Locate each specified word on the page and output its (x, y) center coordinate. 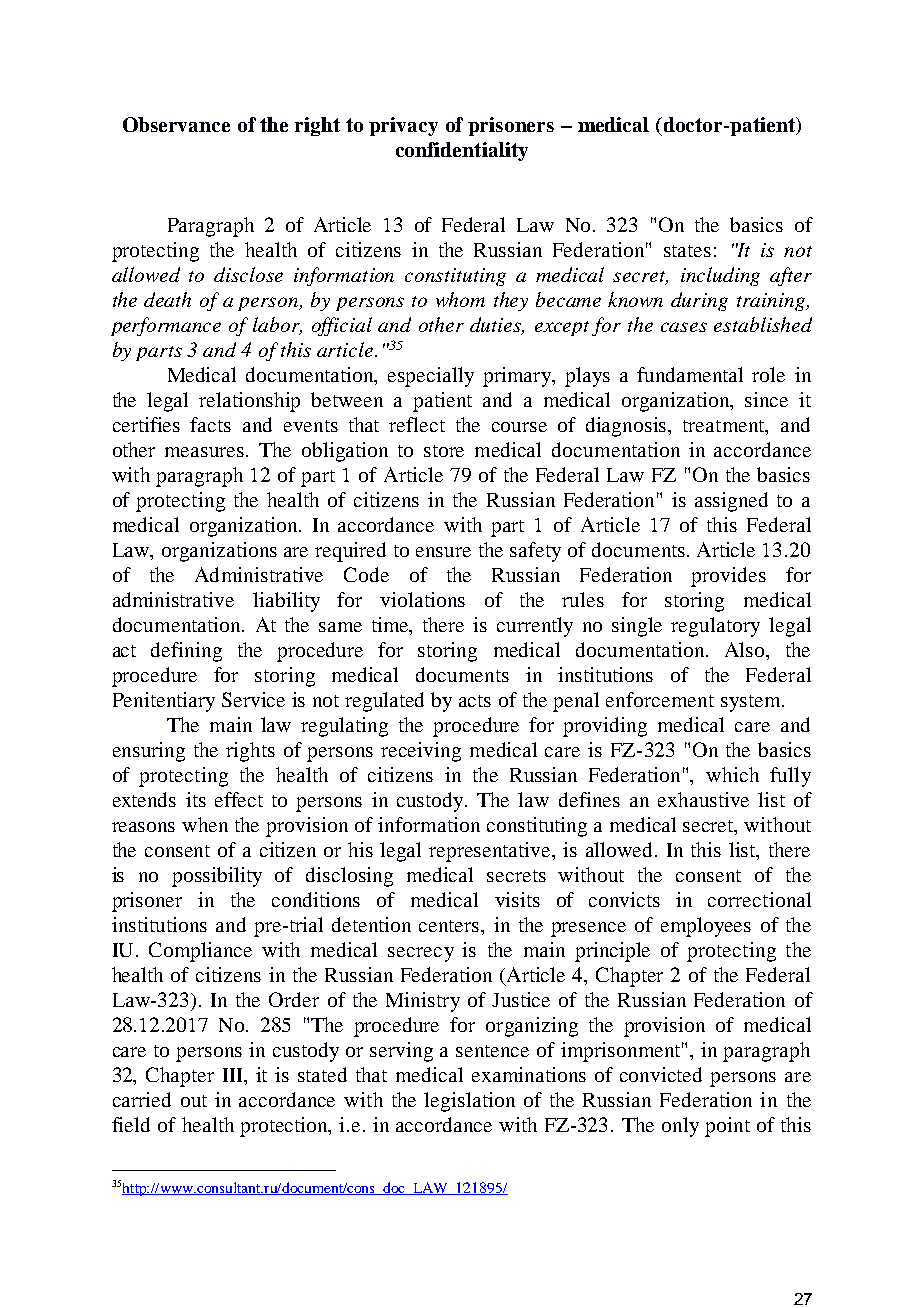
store (444, 451)
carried (142, 1099)
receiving (421, 752)
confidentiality (462, 151)
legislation (469, 1102)
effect (239, 799)
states (687, 251)
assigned (731, 502)
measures (206, 452)
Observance (176, 124)
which (732, 774)
